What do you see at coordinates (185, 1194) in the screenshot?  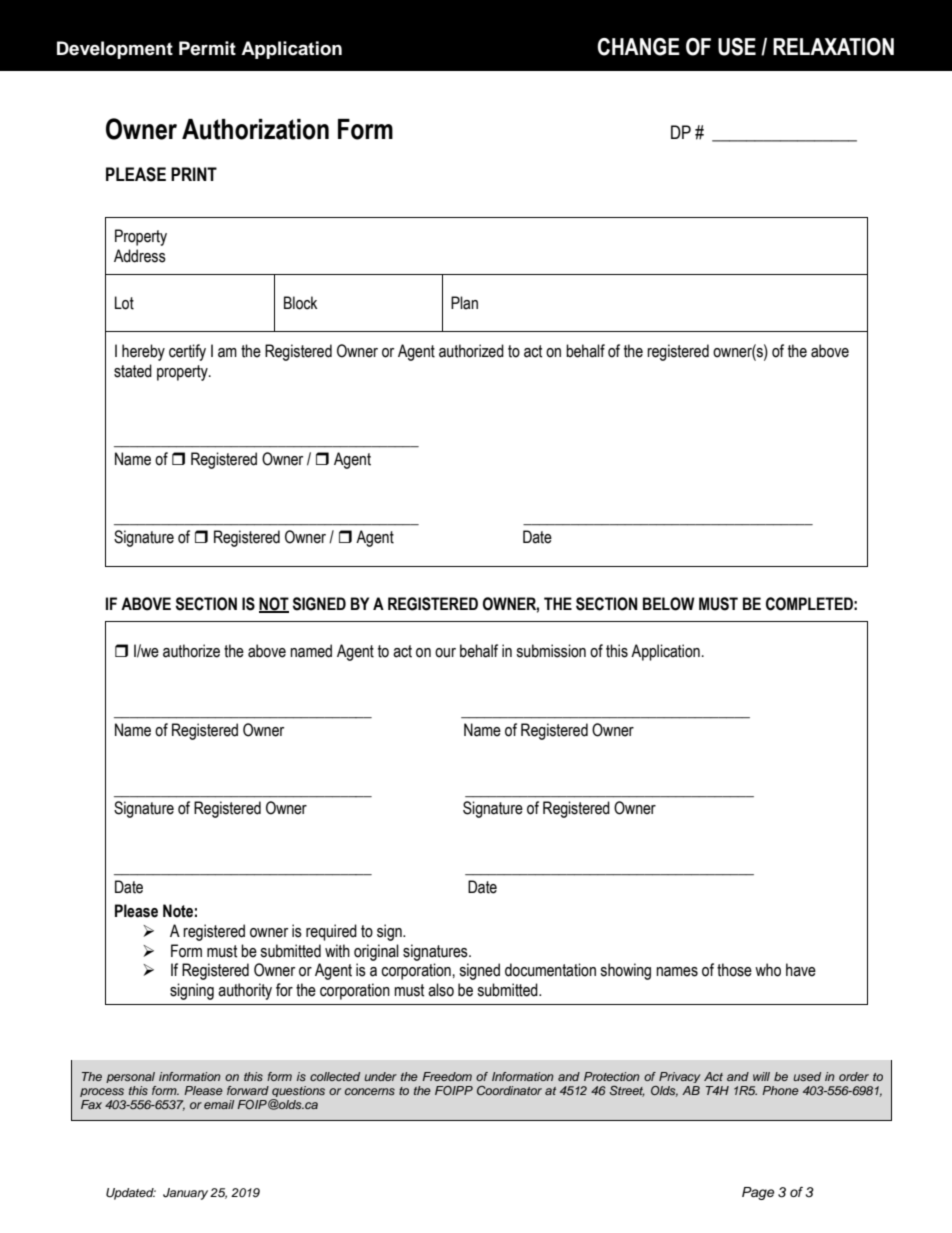 I see `January` at bounding box center [185, 1194].
